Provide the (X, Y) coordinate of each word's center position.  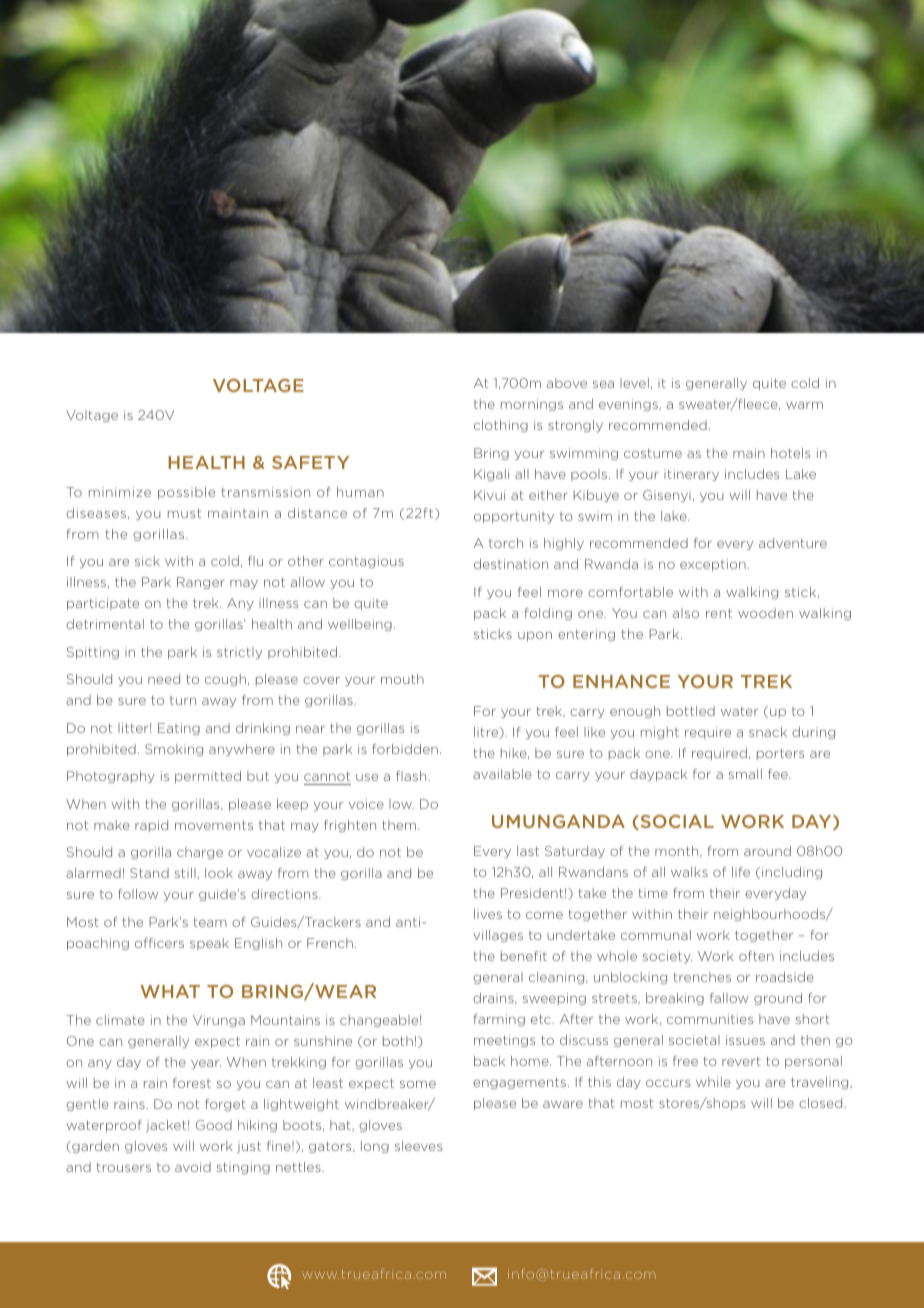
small (745, 774)
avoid (193, 1167)
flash (412, 776)
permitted (208, 777)
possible (186, 493)
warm (804, 405)
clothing (501, 426)
